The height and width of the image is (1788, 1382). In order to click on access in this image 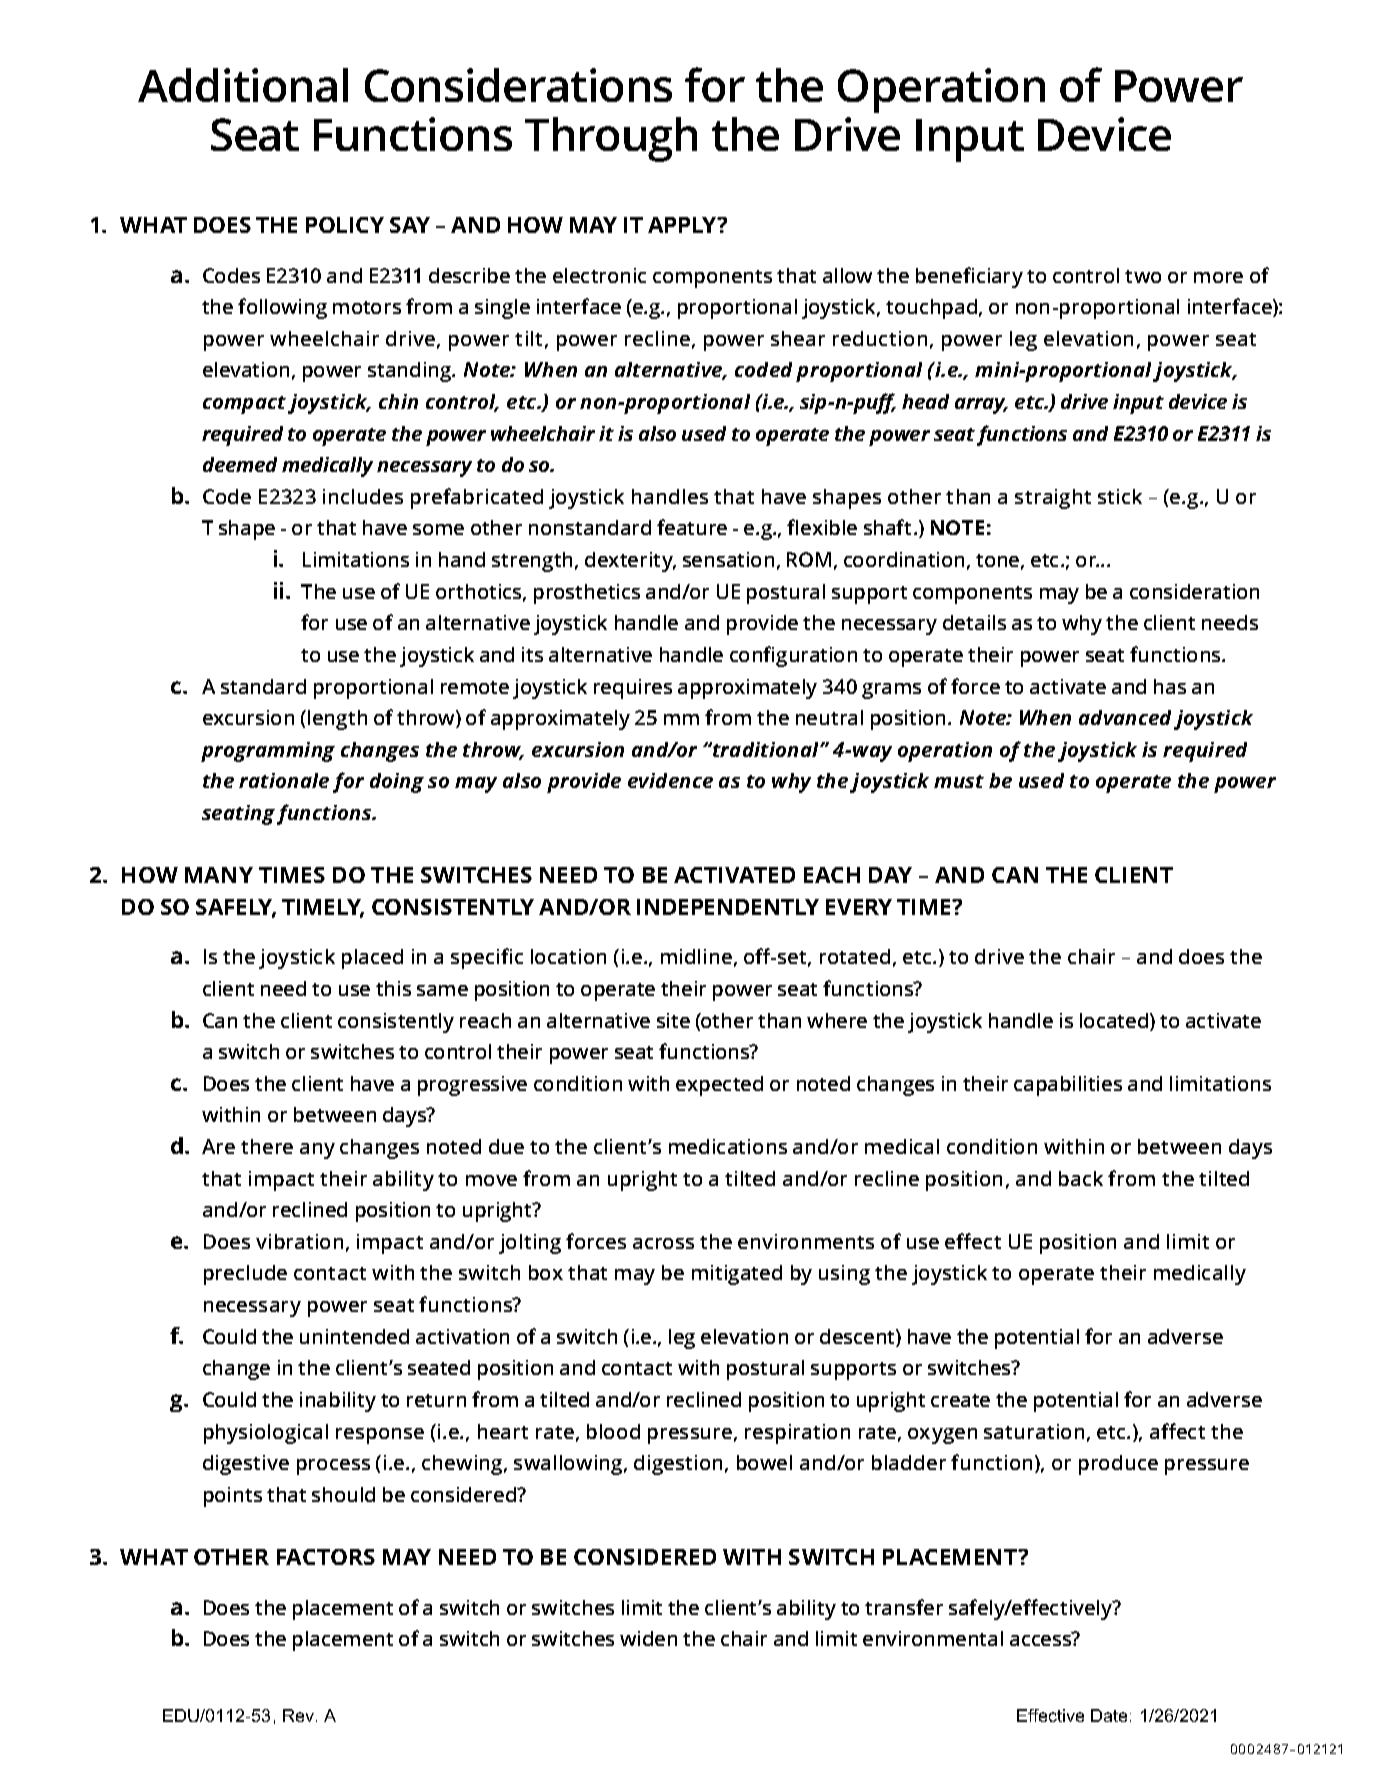, I will do `click(1042, 1639)`.
